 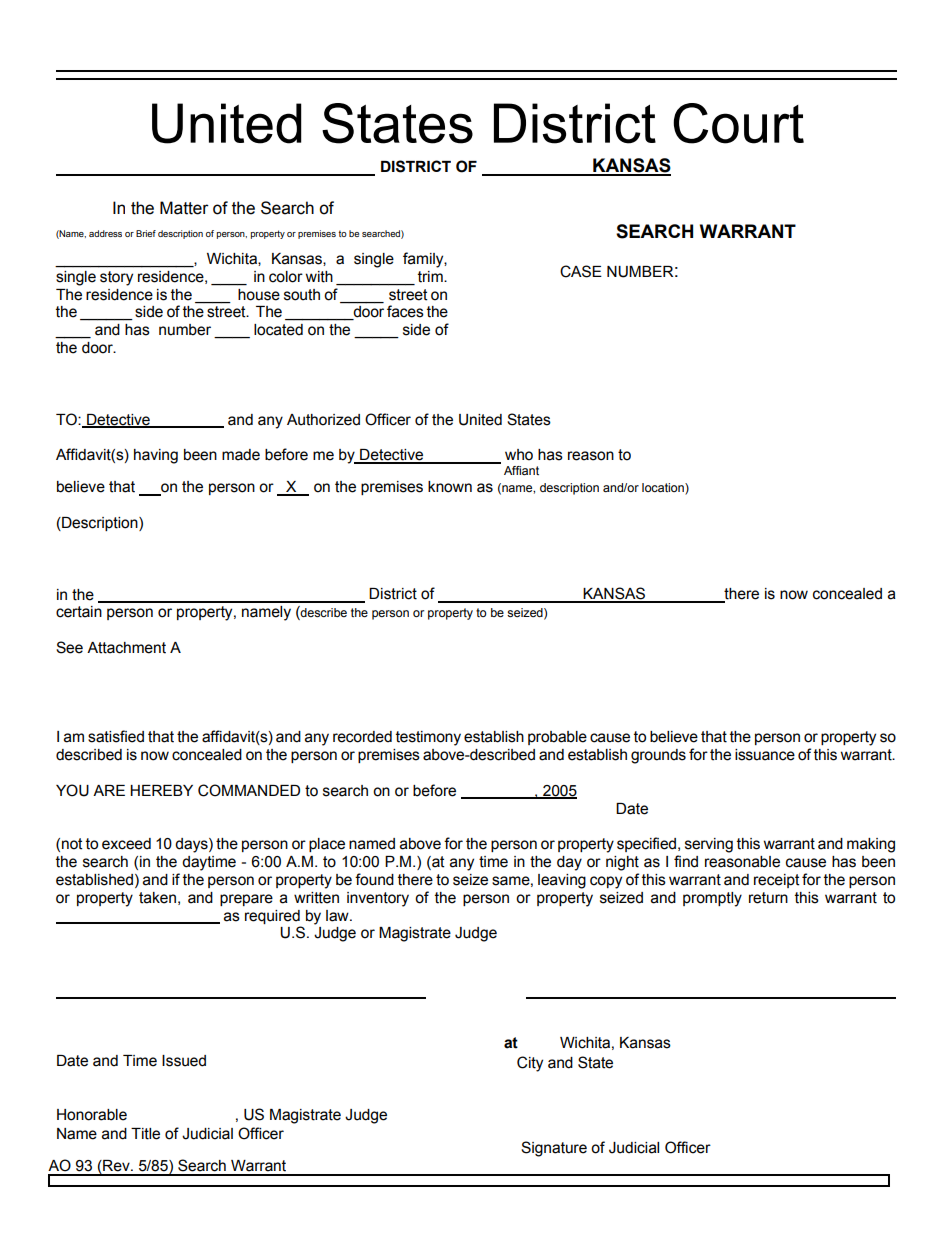 What do you see at coordinates (765, 755) in the page?
I see `issuance` at bounding box center [765, 755].
